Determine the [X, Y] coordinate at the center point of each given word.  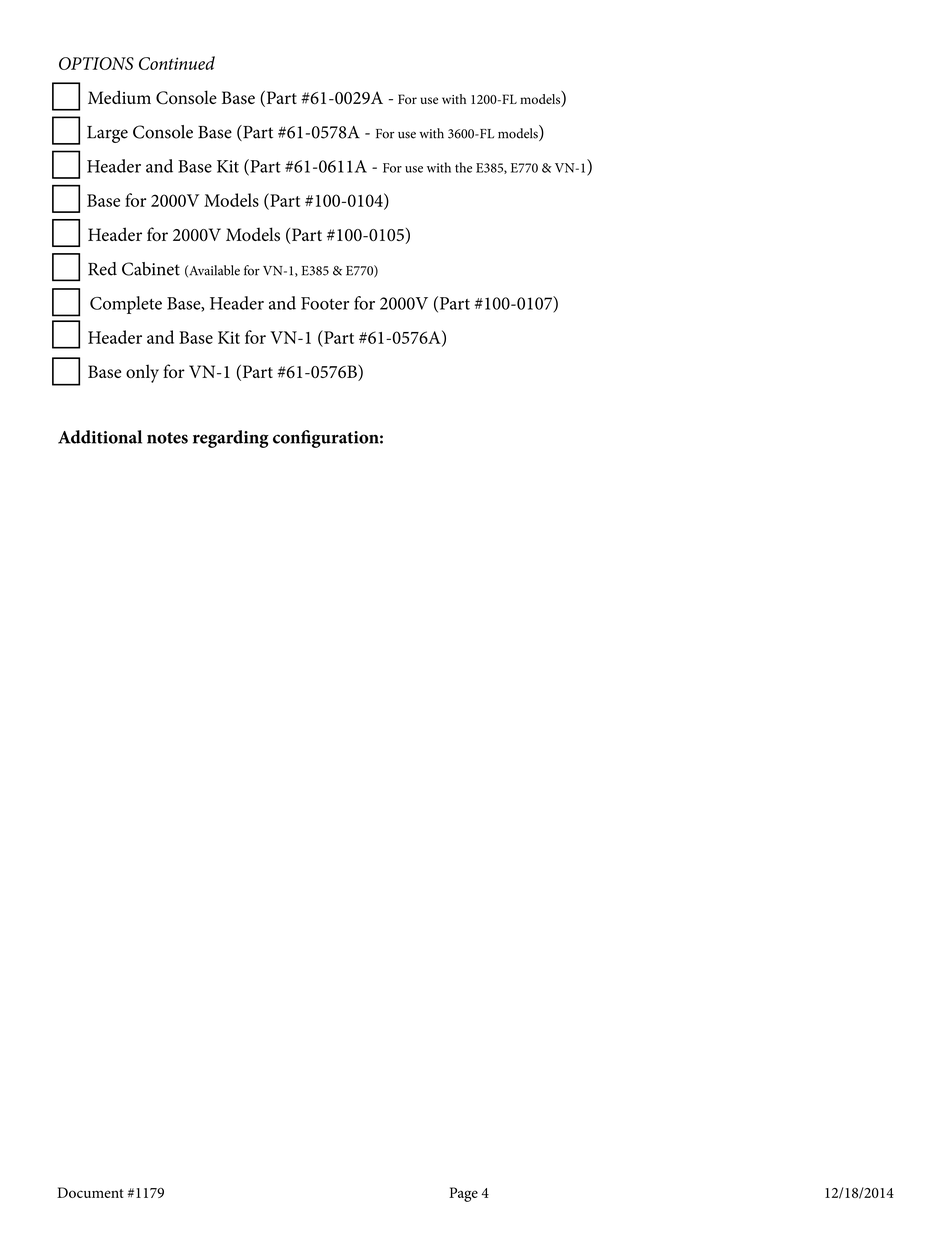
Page [463, 1194]
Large [107, 134]
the [463, 167]
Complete [126, 305]
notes [167, 438]
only [142, 373]
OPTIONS [96, 63]
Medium [119, 97]
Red [102, 269]
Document [90, 1192]
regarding [231, 439]
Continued [177, 63]
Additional [100, 437]
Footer [325, 303]
